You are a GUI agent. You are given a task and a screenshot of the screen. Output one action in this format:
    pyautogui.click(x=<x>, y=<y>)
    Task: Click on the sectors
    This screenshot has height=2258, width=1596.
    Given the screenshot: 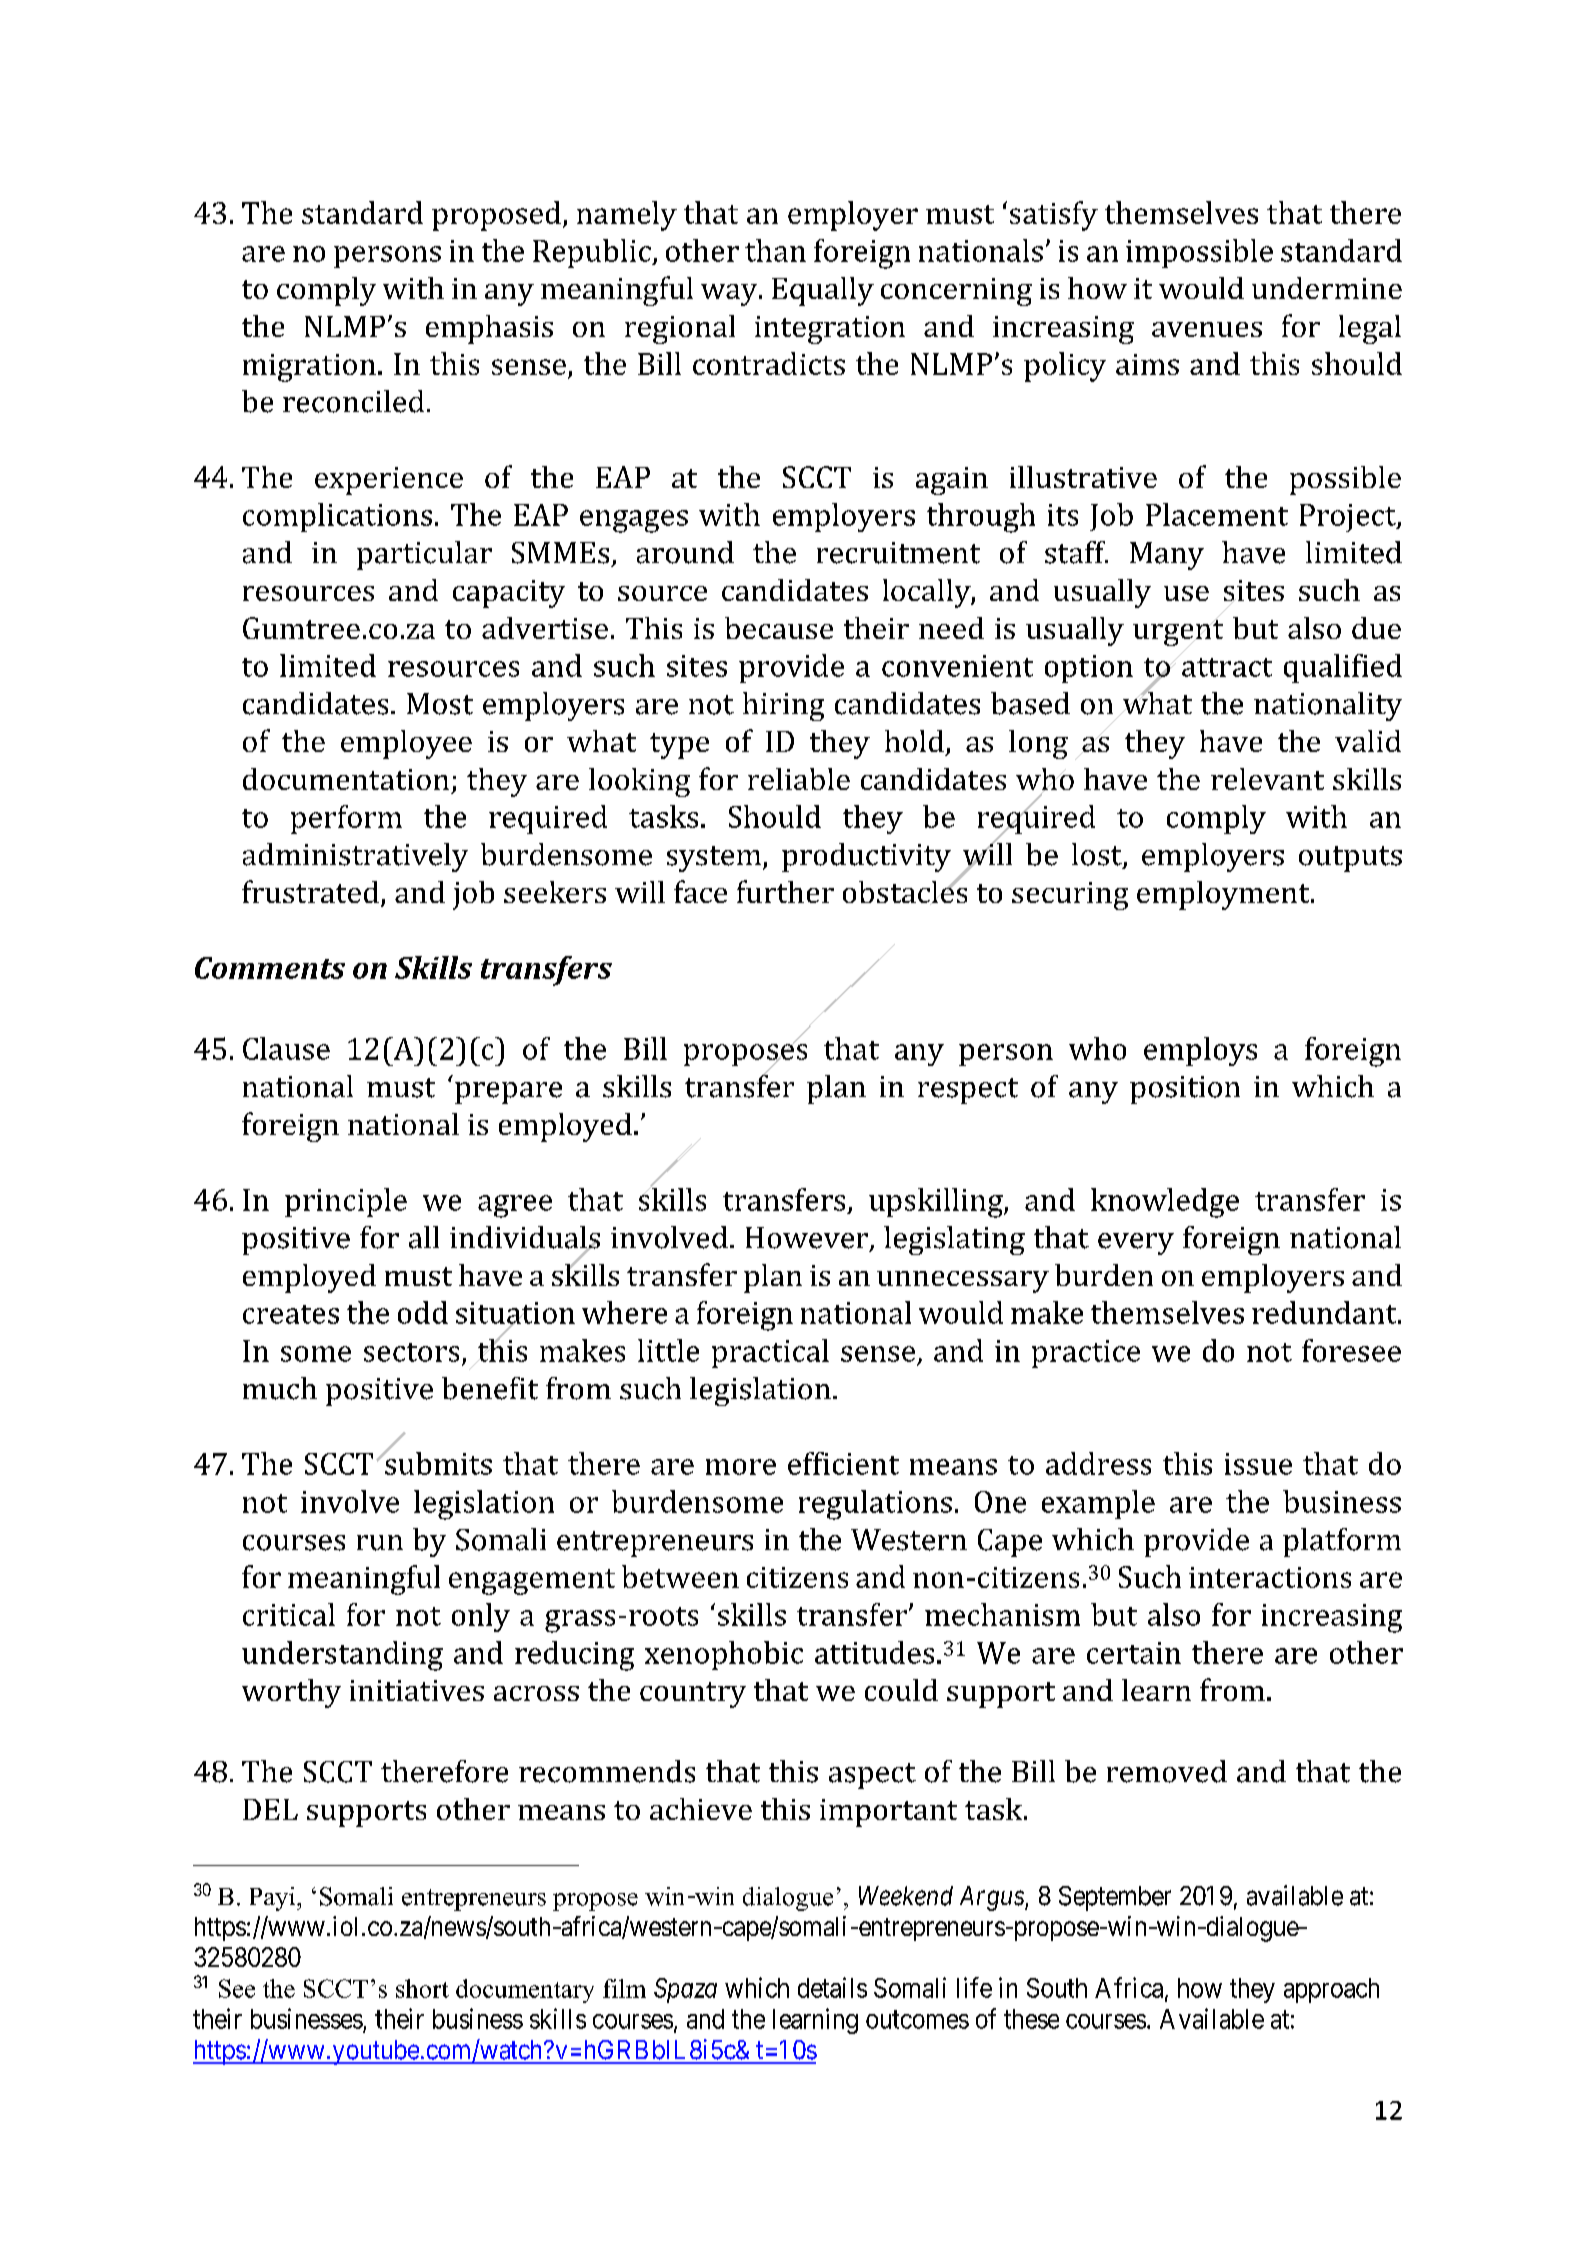 What is the action you would take?
    pyautogui.click(x=411, y=1352)
